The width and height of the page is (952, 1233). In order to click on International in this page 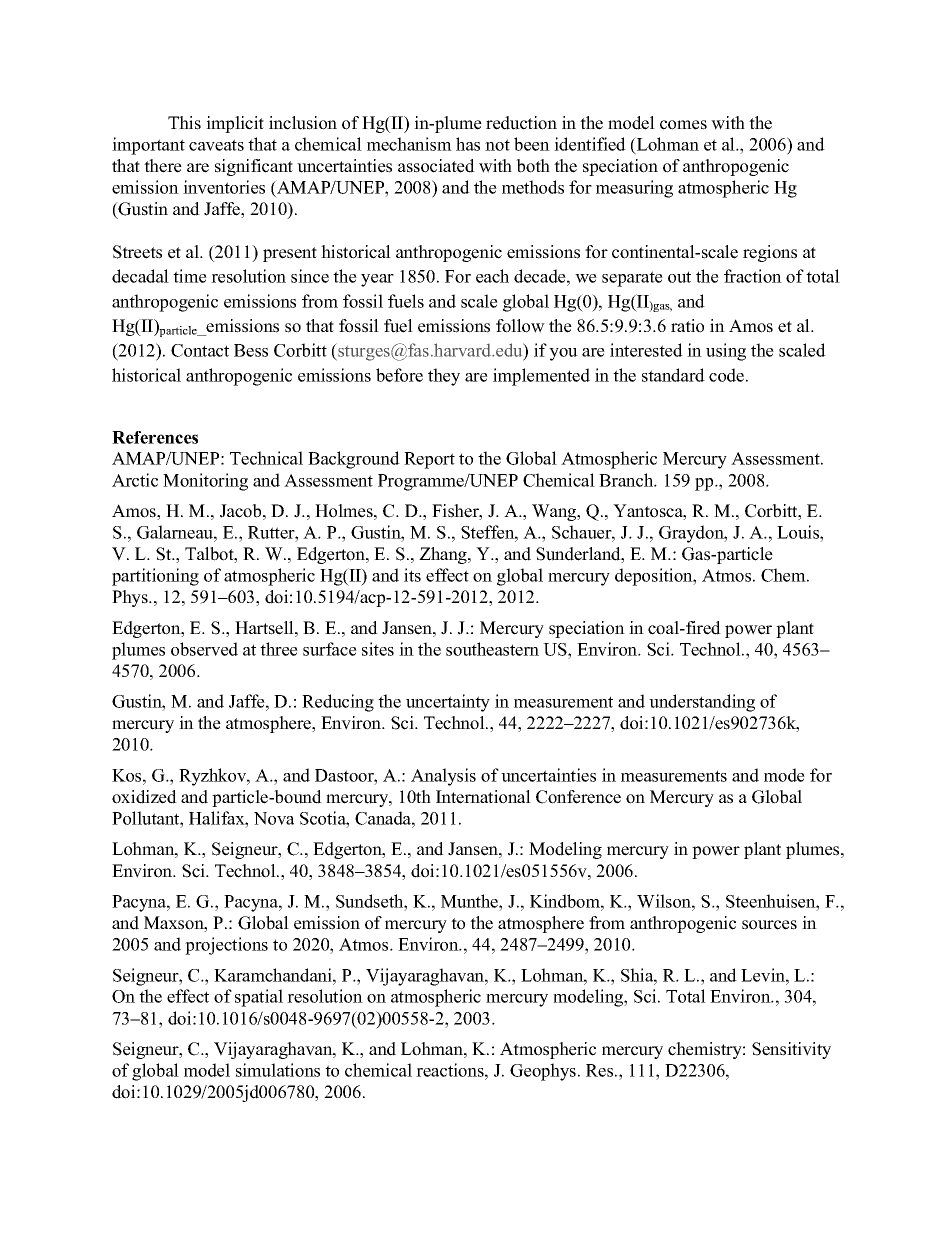, I will do `click(483, 797)`.
